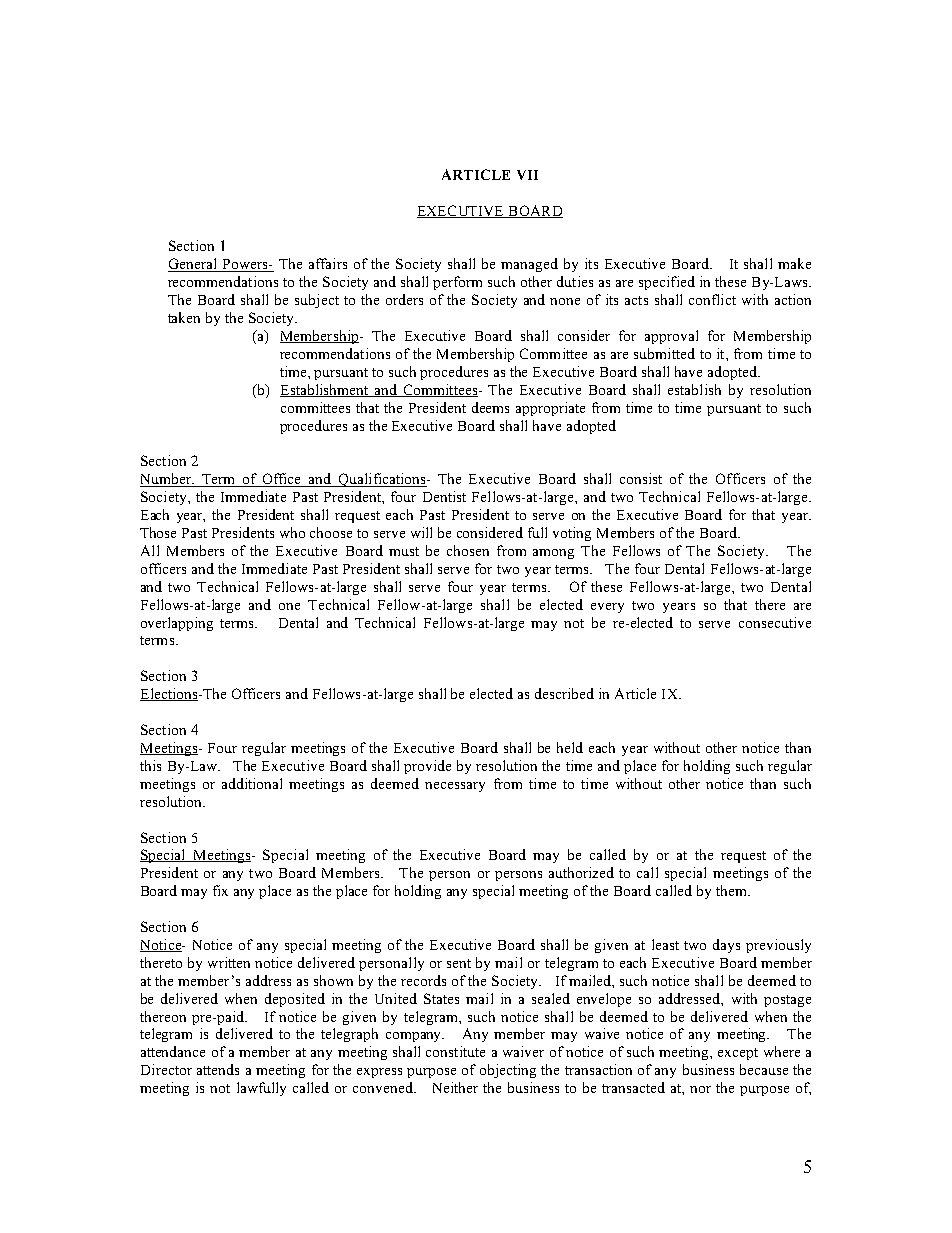 The image size is (952, 1233). What do you see at coordinates (218, 1069) in the image?
I see `attends` at bounding box center [218, 1069].
